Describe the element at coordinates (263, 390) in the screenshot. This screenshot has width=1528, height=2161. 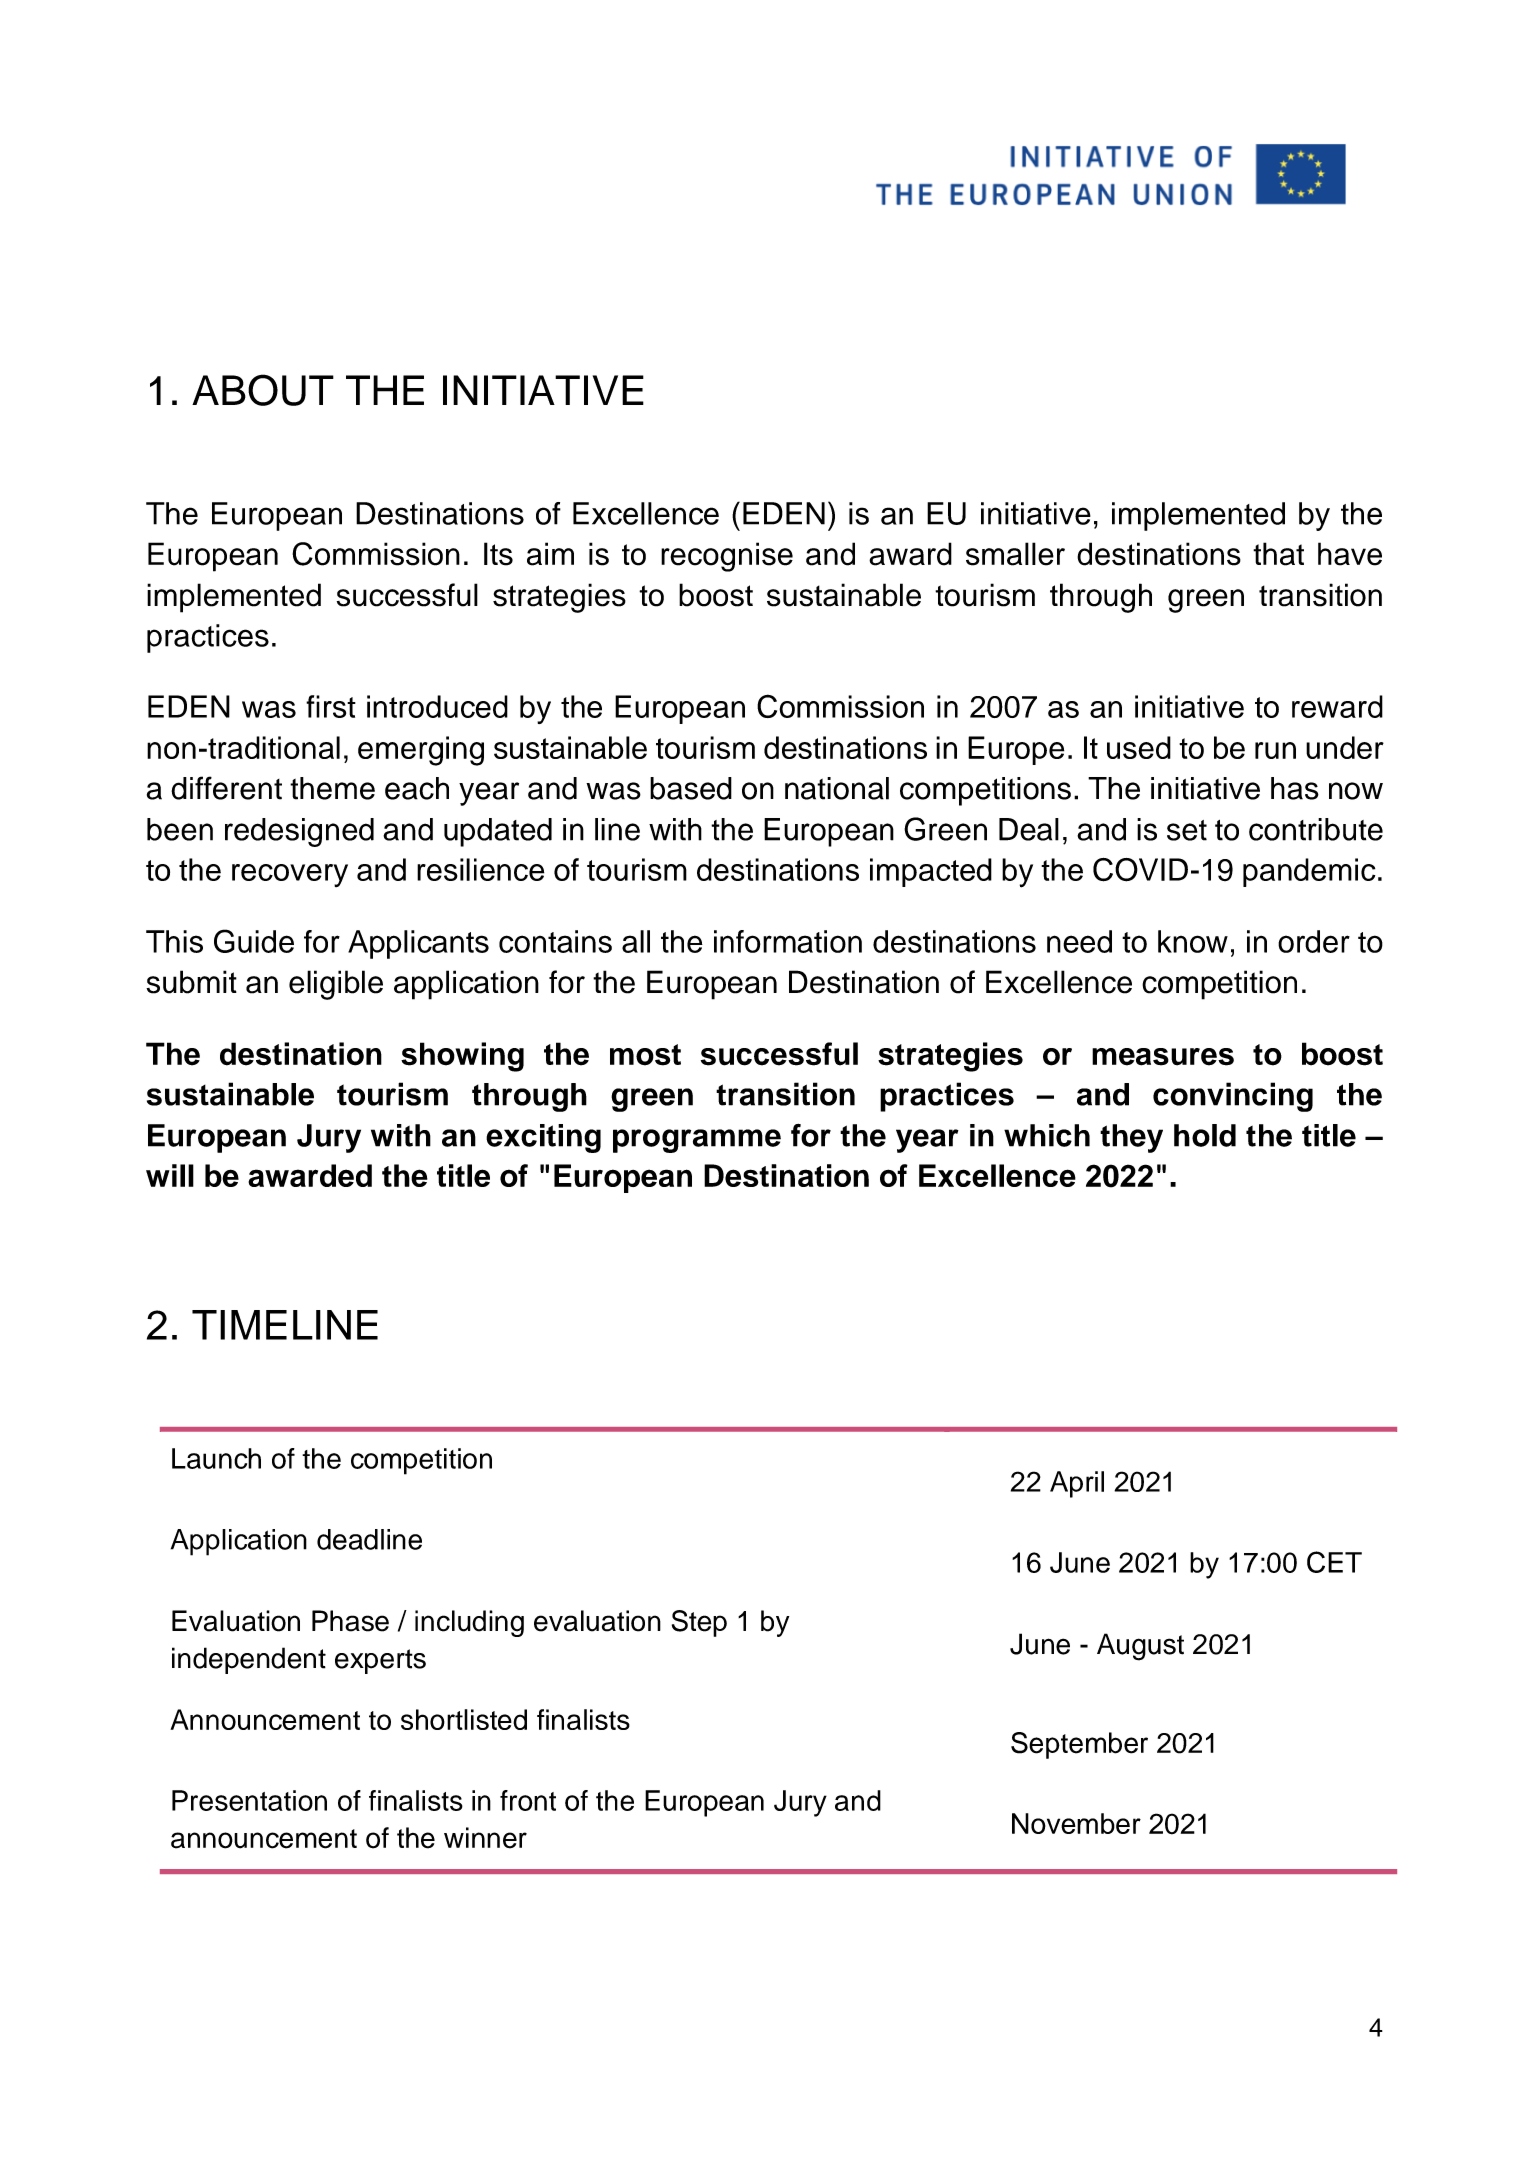
I see `ABOUT` at that location.
